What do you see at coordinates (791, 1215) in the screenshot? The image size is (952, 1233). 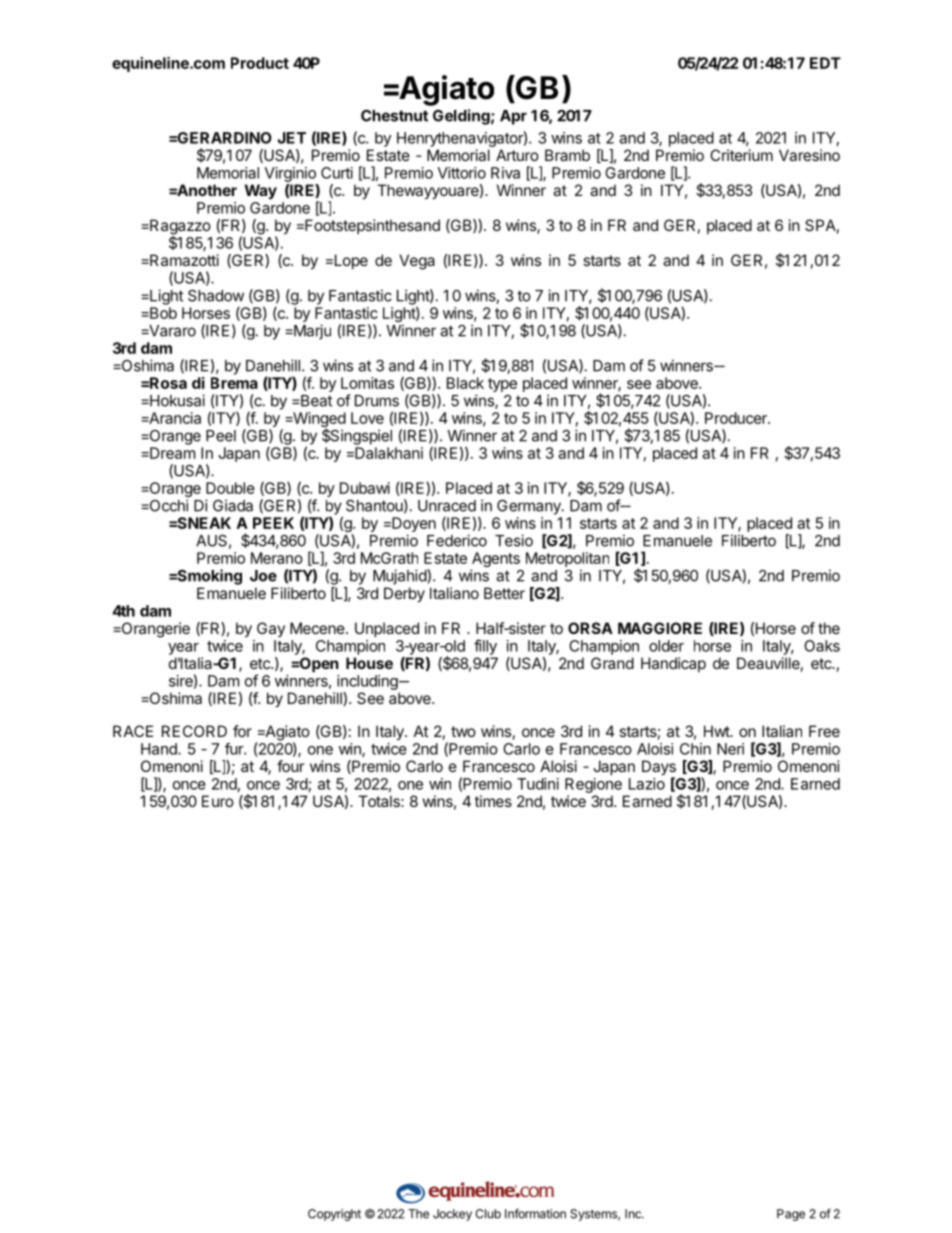 I see `Page` at bounding box center [791, 1215].
